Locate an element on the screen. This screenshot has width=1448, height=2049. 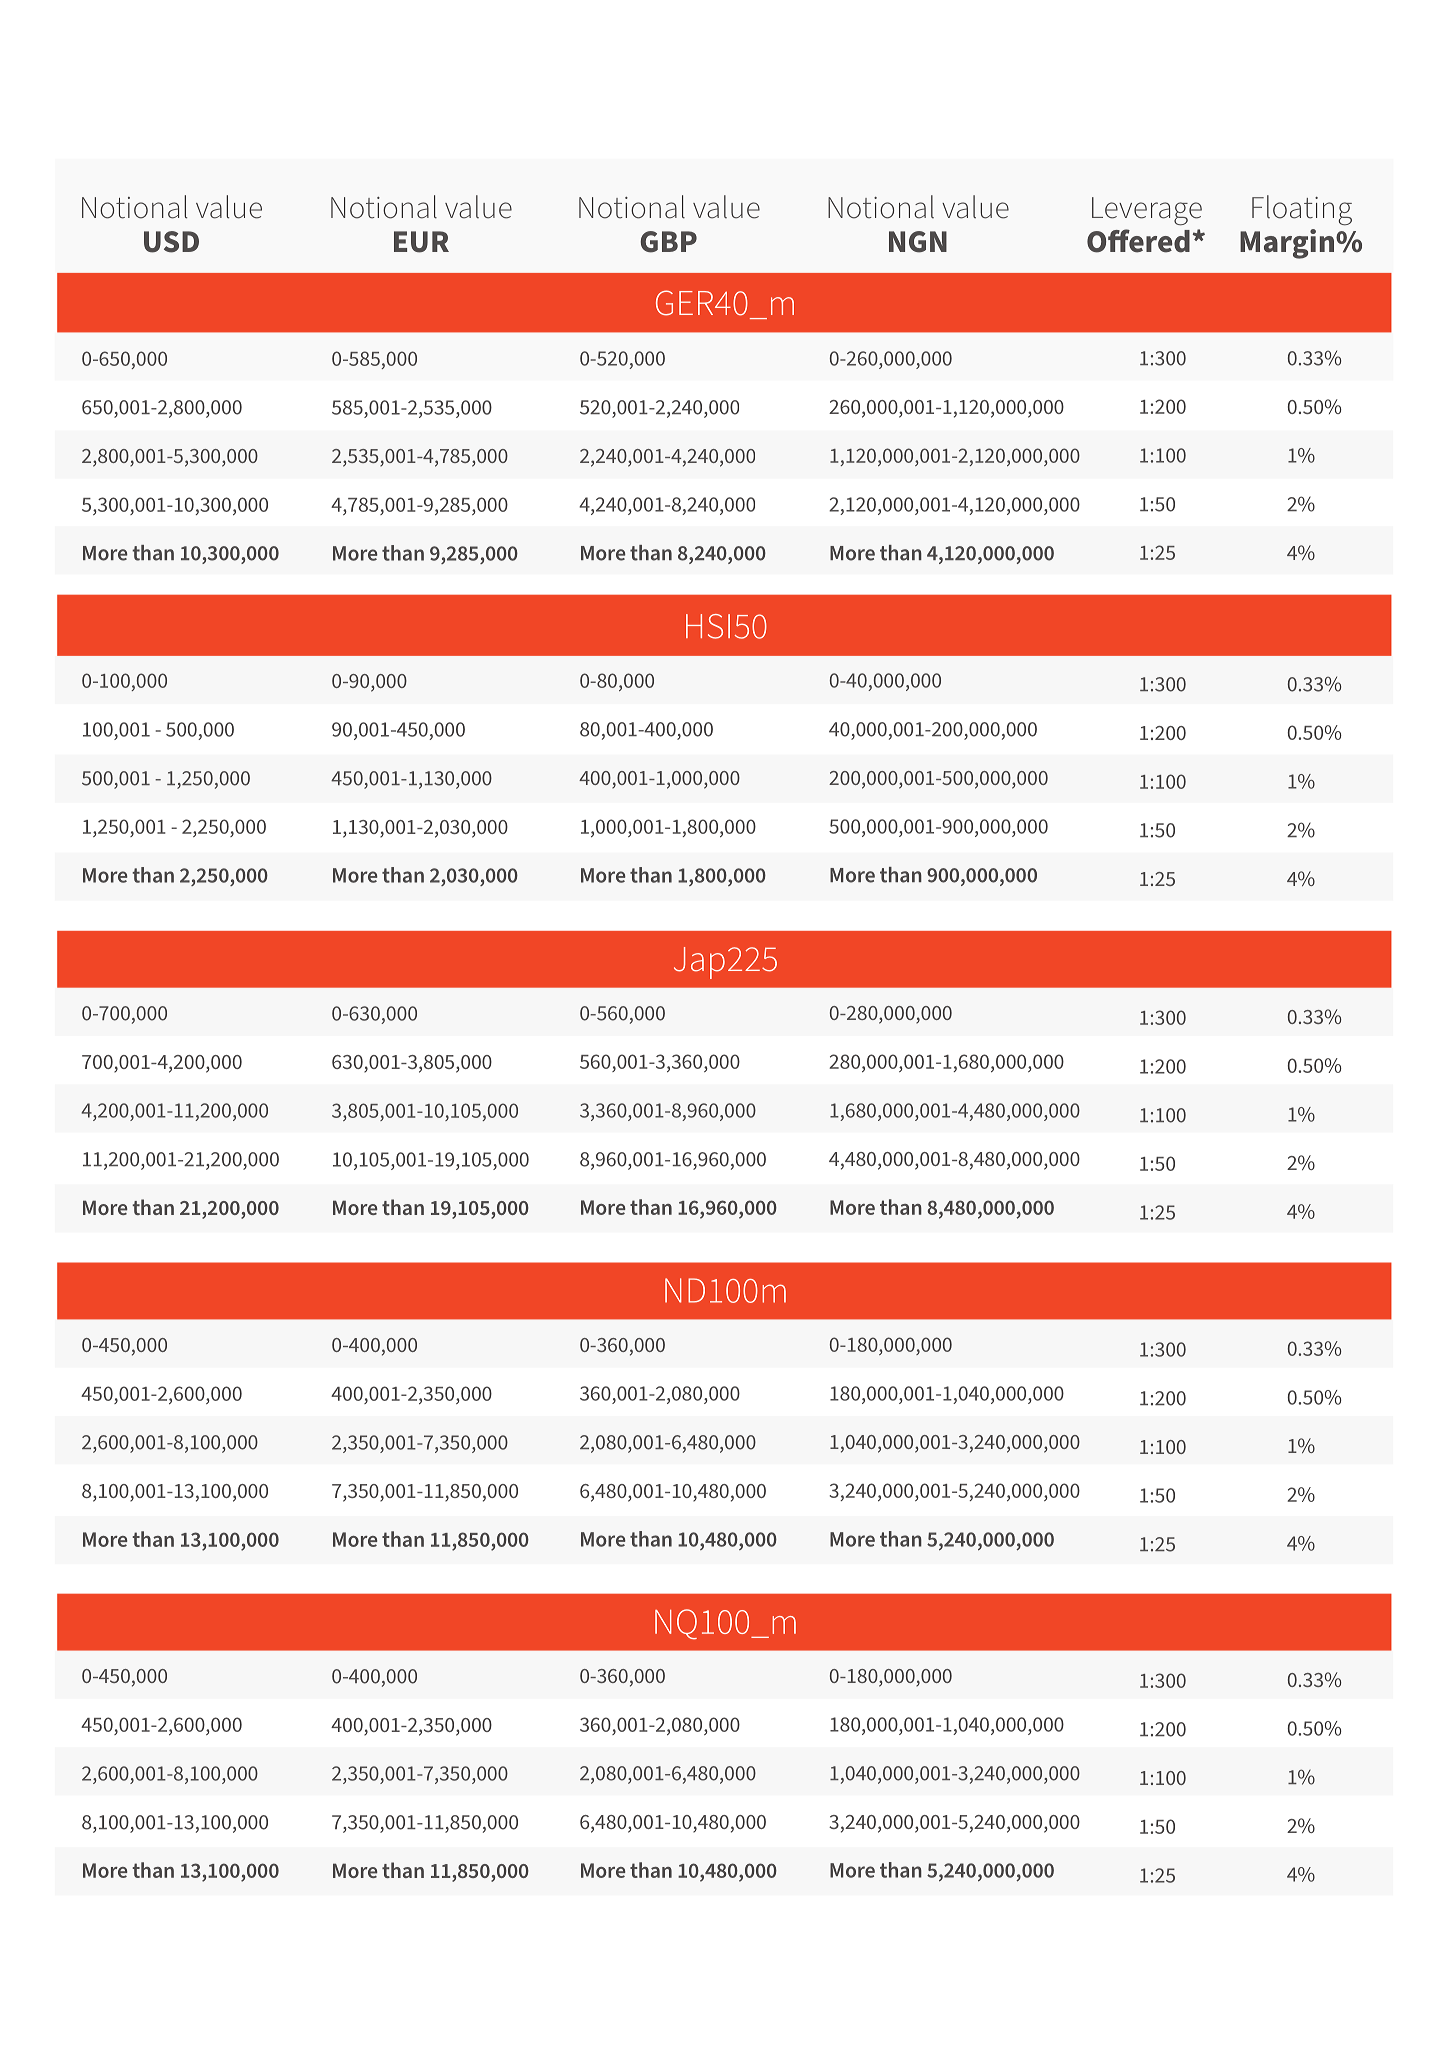
Offered is located at coordinates (1138, 241).
